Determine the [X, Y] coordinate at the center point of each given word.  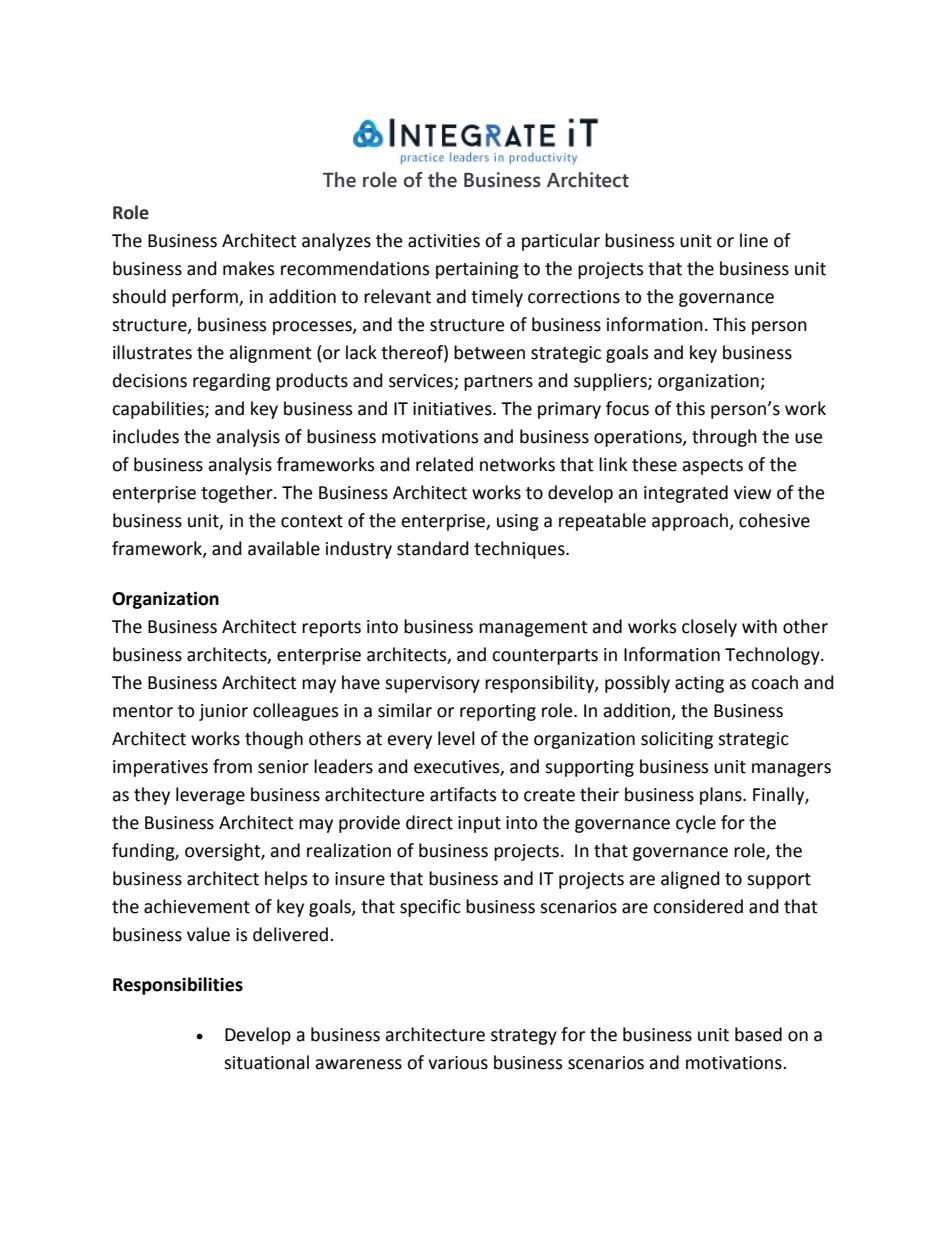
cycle [696, 824]
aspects [712, 467]
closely [709, 628]
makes [248, 268]
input [479, 824]
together [238, 494]
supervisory [432, 684]
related [444, 464]
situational [266, 1062]
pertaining [477, 270]
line [754, 240]
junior [223, 712]
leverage [210, 796]
